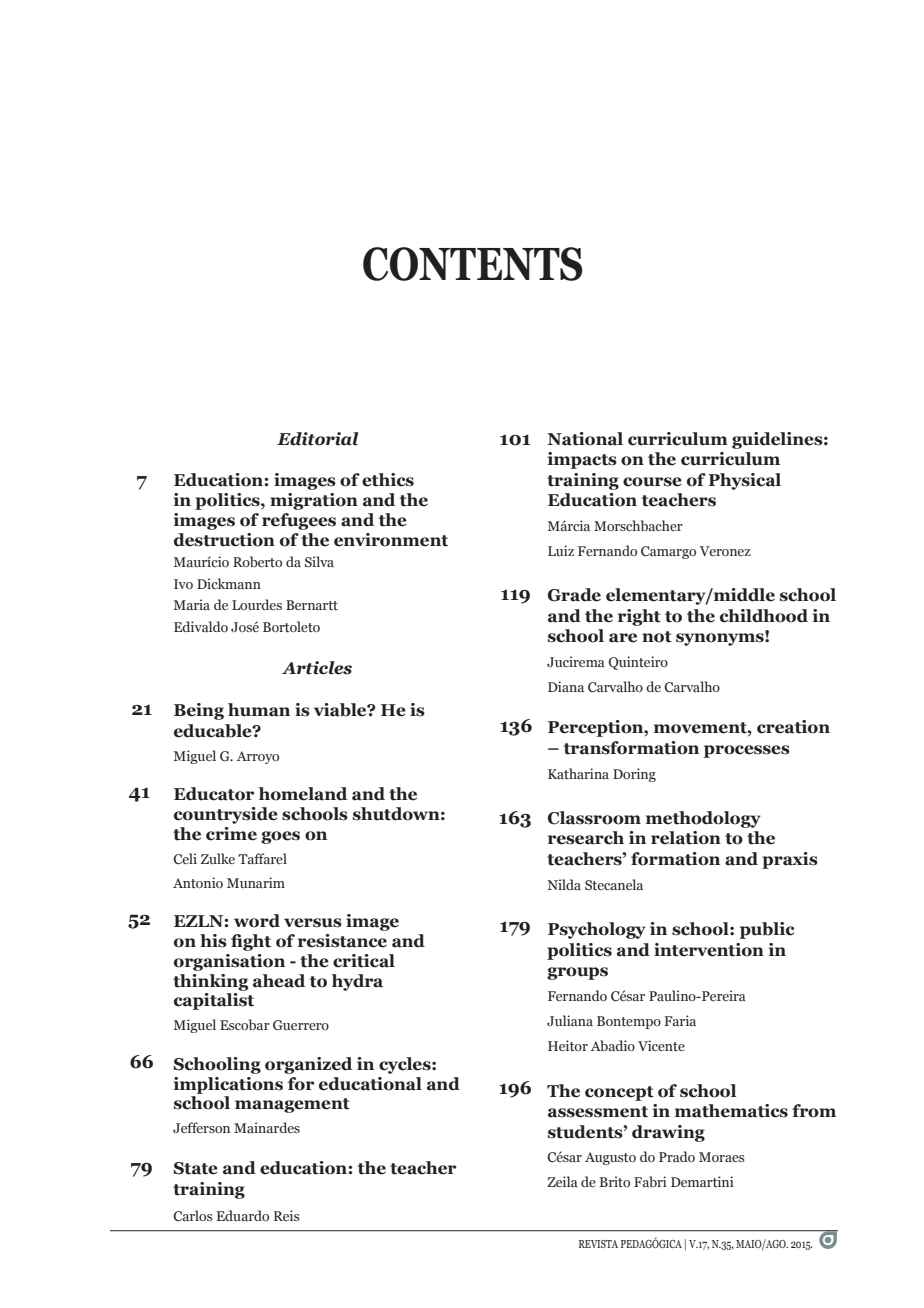 The image size is (924, 1308). What do you see at coordinates (473, 264) in the image?
I see `CONTENTS` at bounding box center [473, 264].
